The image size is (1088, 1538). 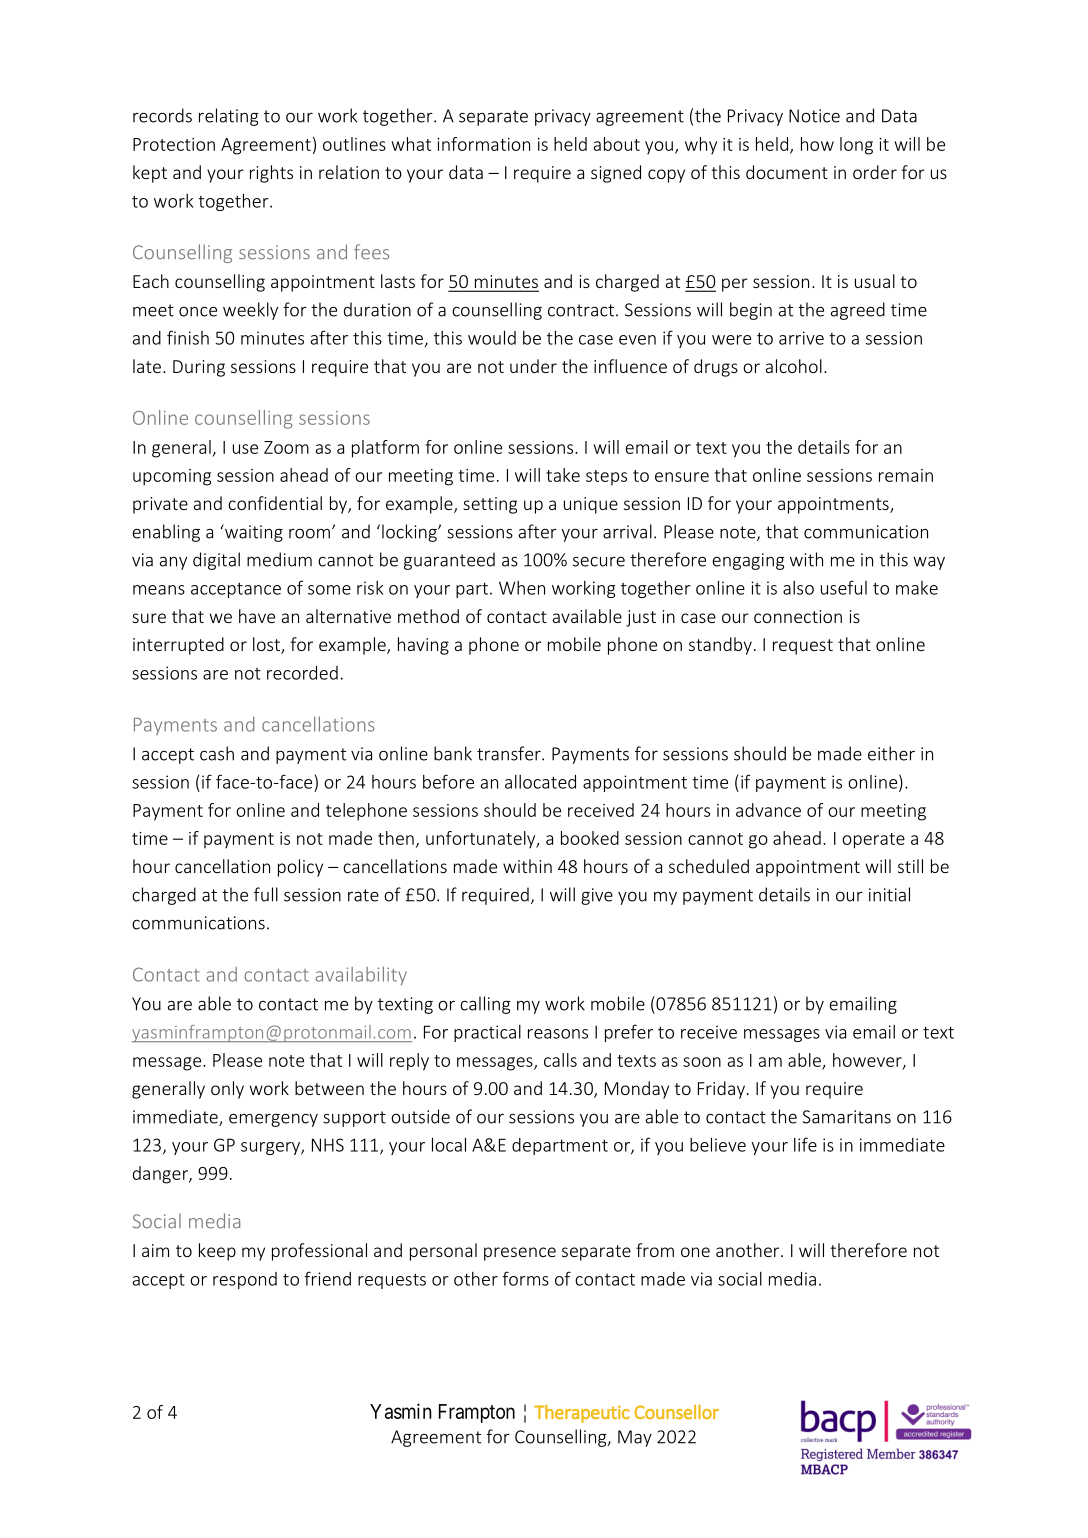 I want to click on long, so click(x=856, y=146).
